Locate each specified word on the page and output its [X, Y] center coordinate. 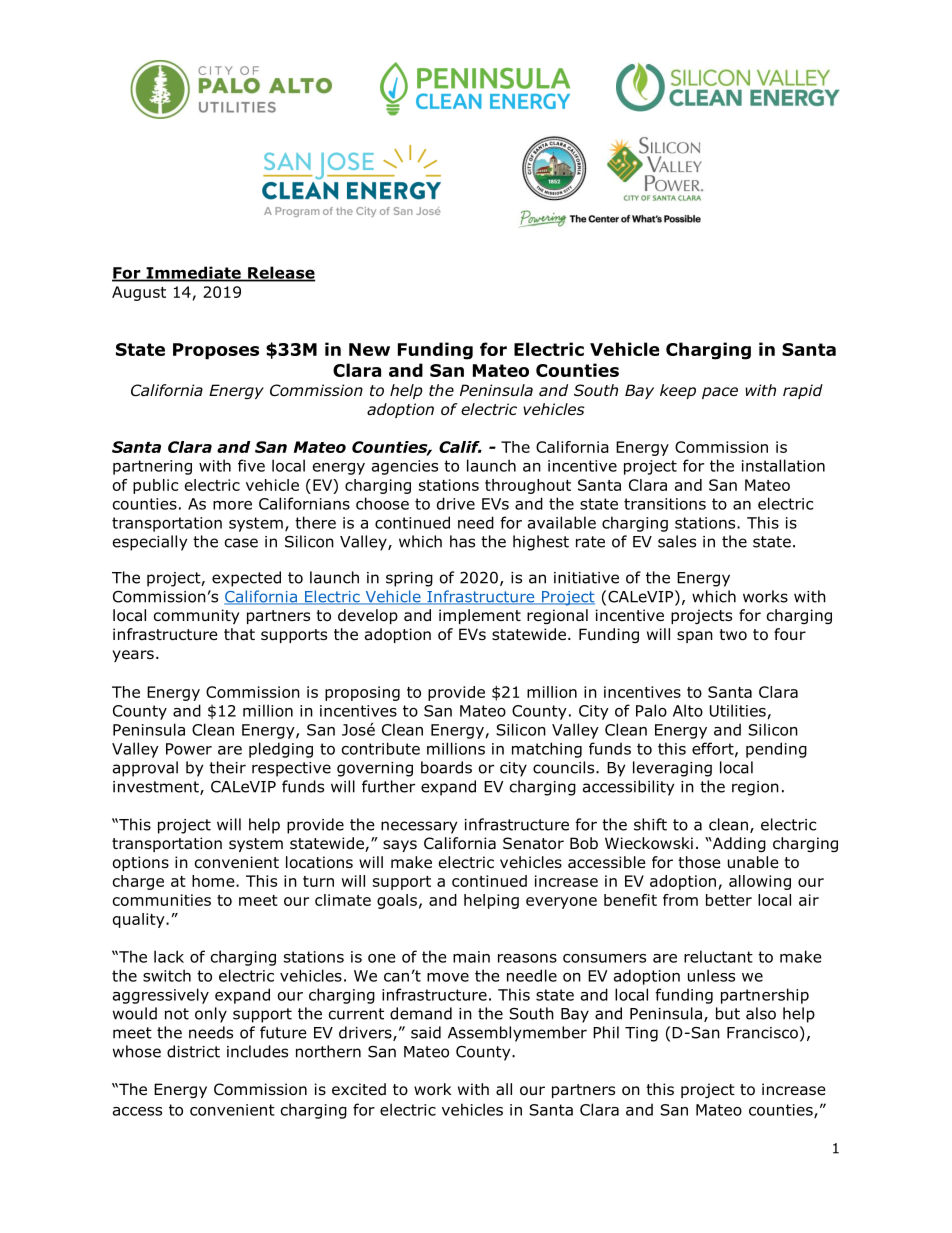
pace [720, 393]
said [426, 1032]
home [214, 881]
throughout [528, 486]
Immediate [193, 273]
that [239, 634]
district [193, 1051]
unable [753, 862]
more [232, 505]
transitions [665, 504]
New [369, 349]
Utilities [738, 710]
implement [480, 616]
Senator [533, 843]
